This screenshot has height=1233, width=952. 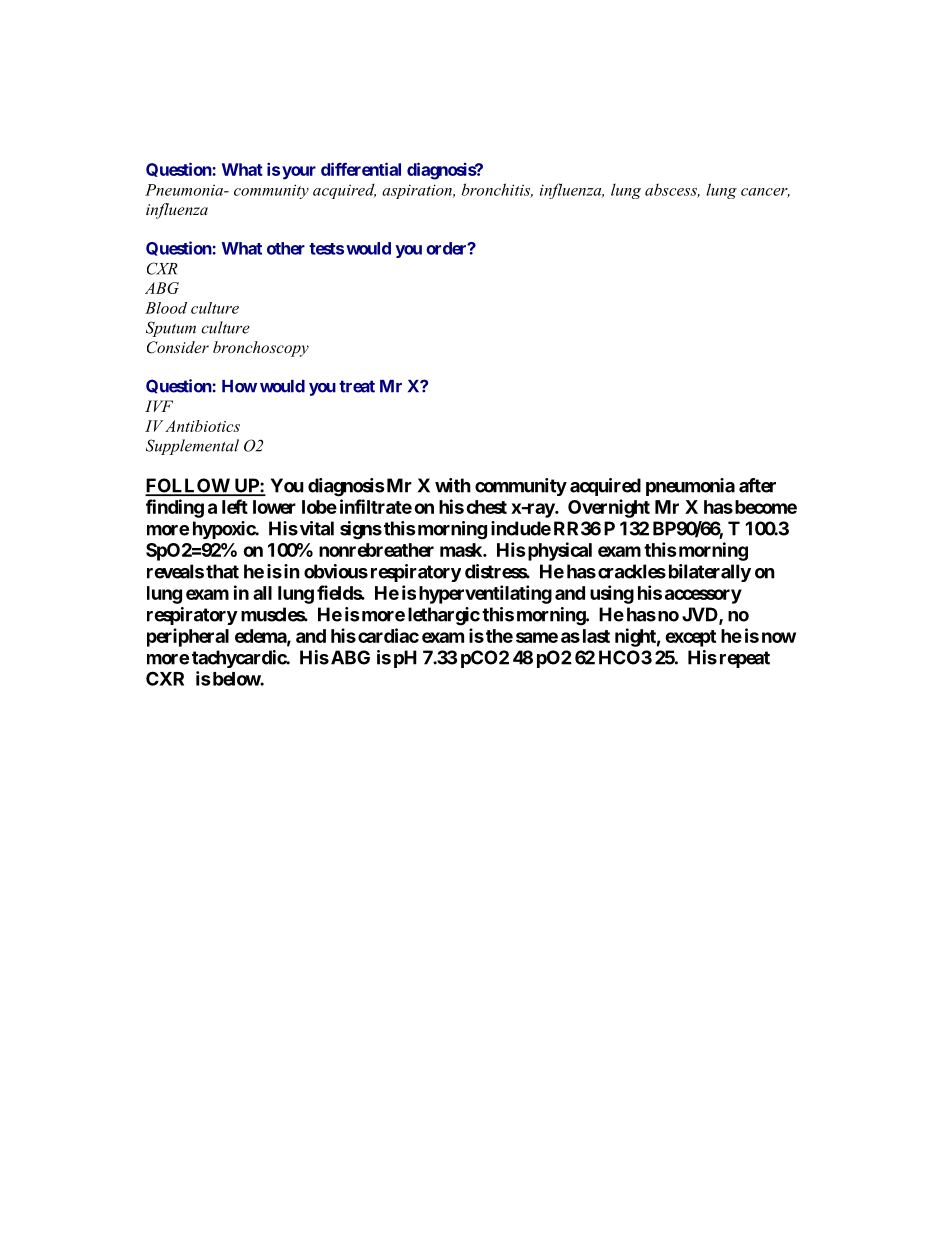 What do you see at coordinates (497, 190) in the screenshot?
I see `bronchitis` at bounding box center [497, 190].
